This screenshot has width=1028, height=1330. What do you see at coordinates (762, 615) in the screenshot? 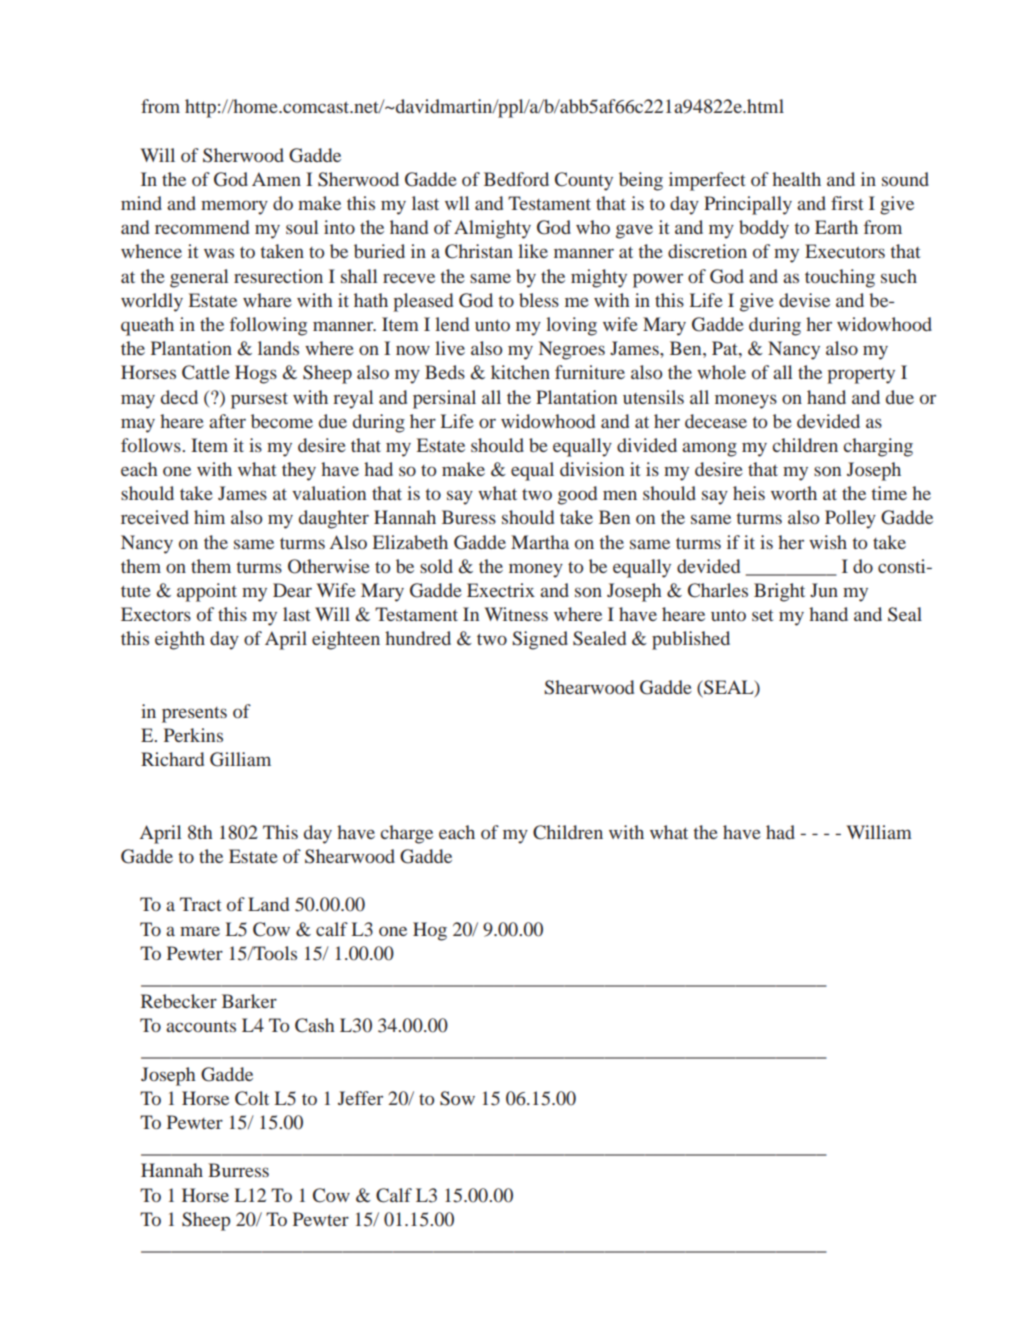
I see `set` at bounding box center [762, 615].
